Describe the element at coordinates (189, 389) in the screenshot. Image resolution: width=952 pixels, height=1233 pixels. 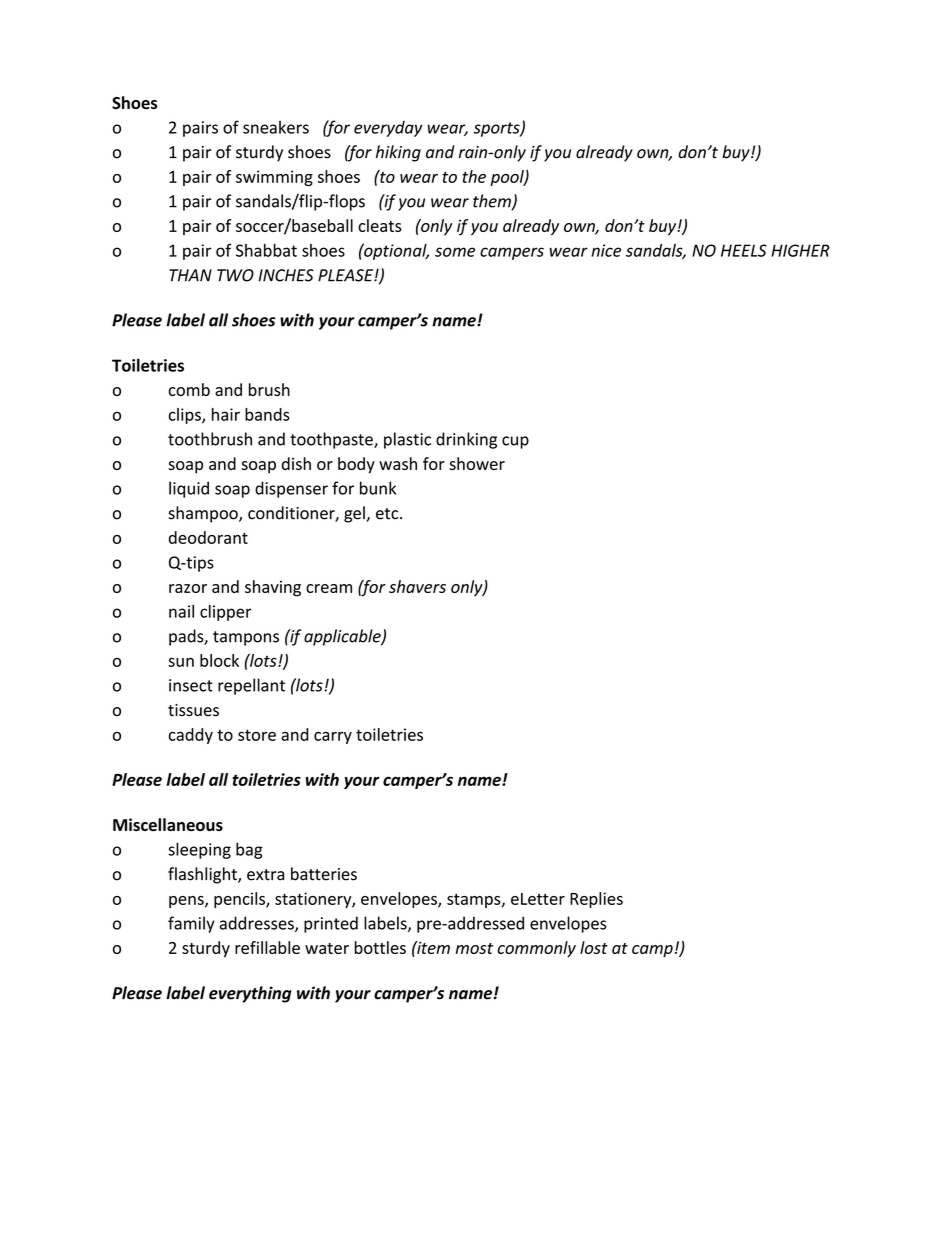
I see `comb` at that location.
